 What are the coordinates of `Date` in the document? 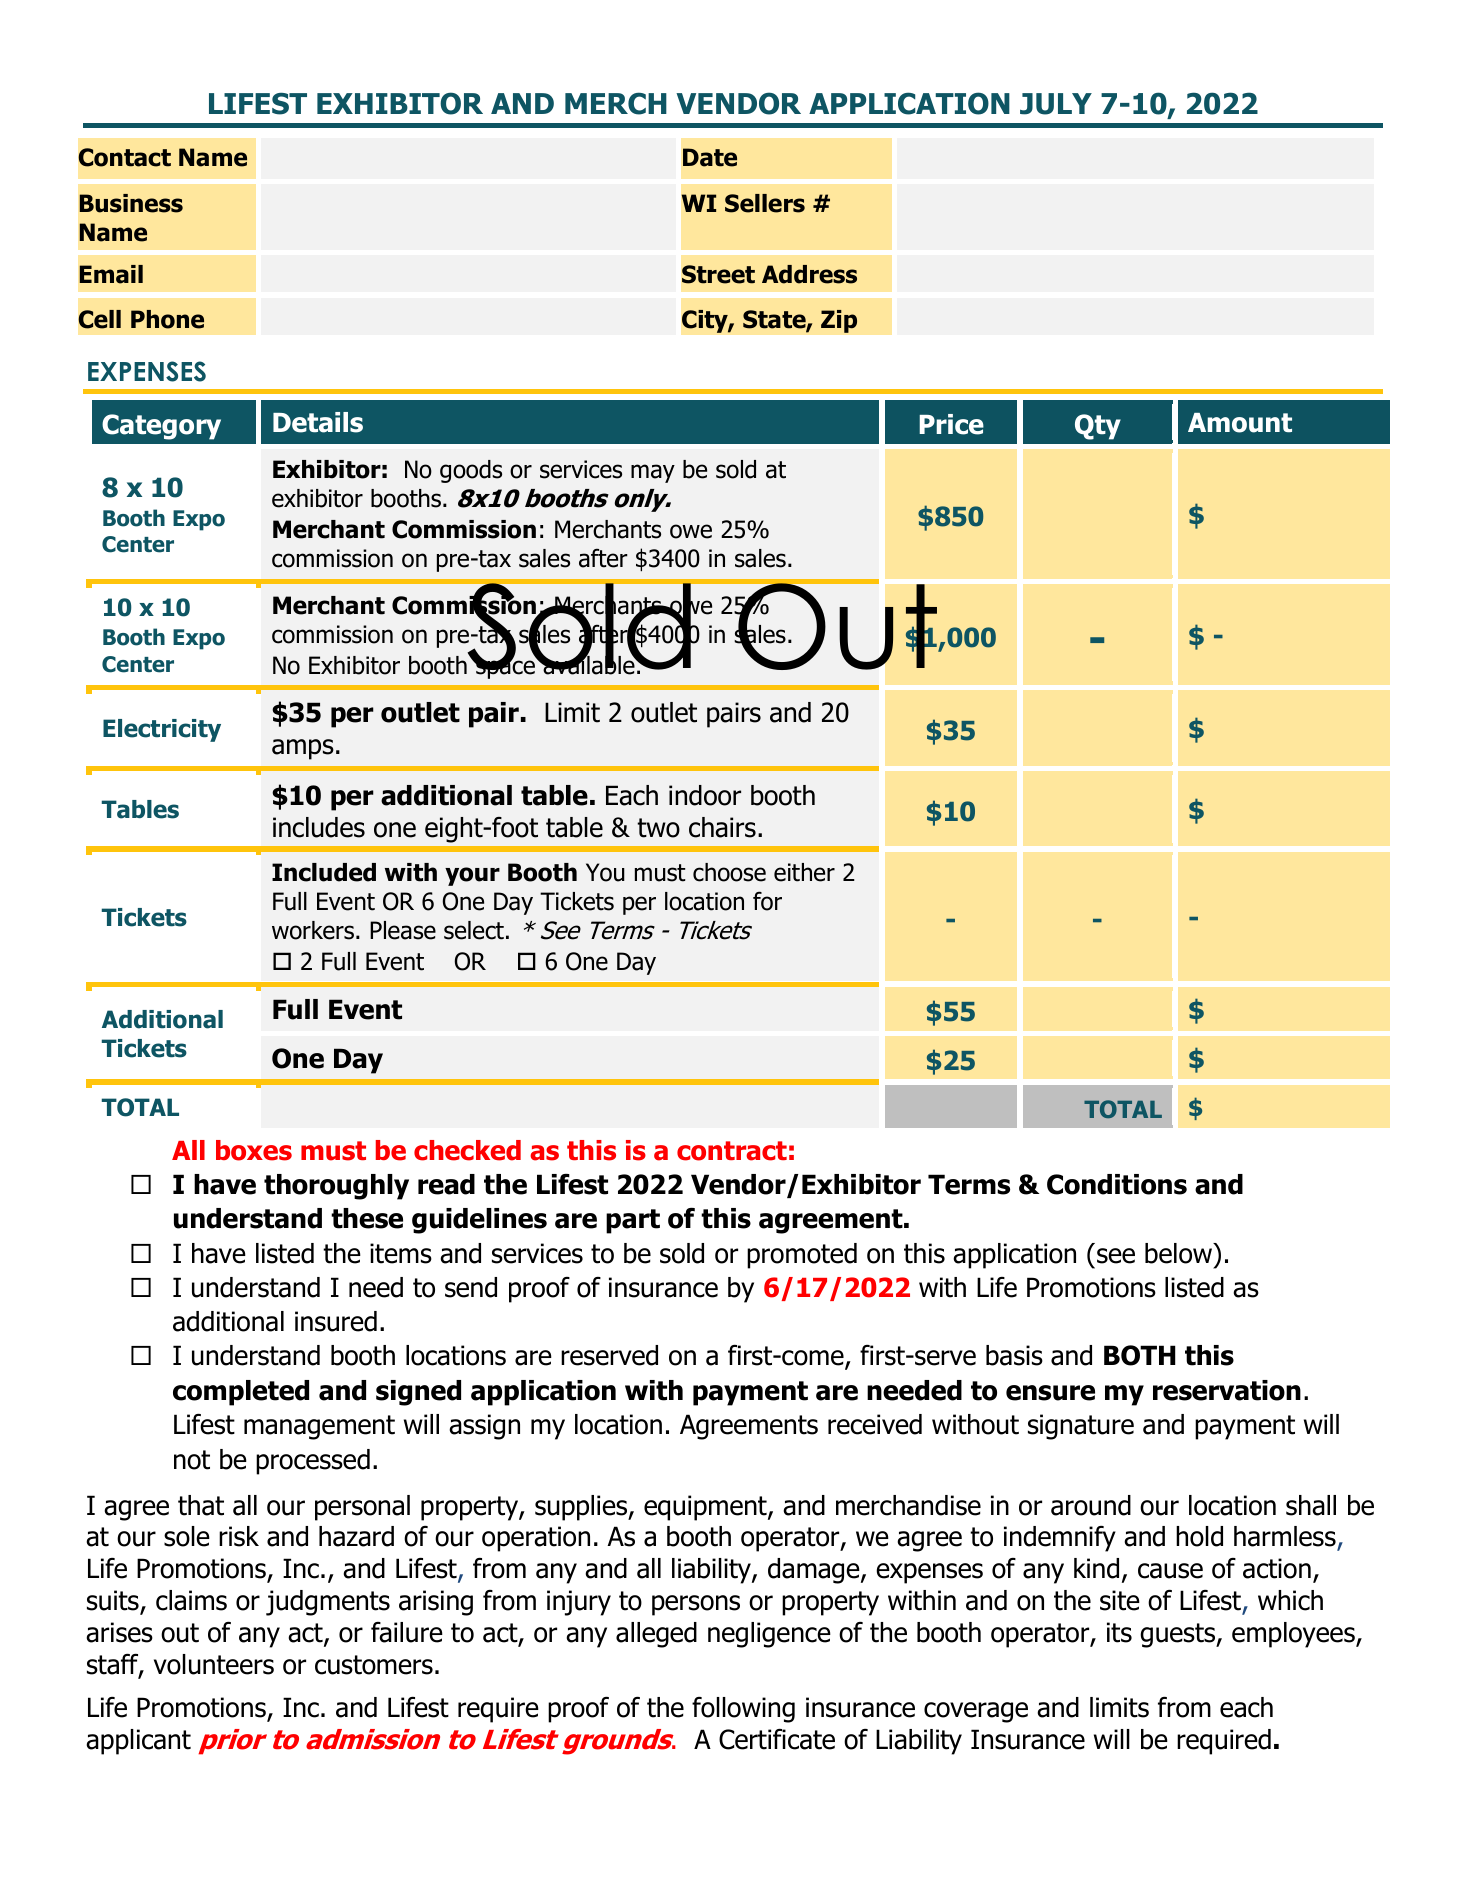 It's located at (710, 157).
